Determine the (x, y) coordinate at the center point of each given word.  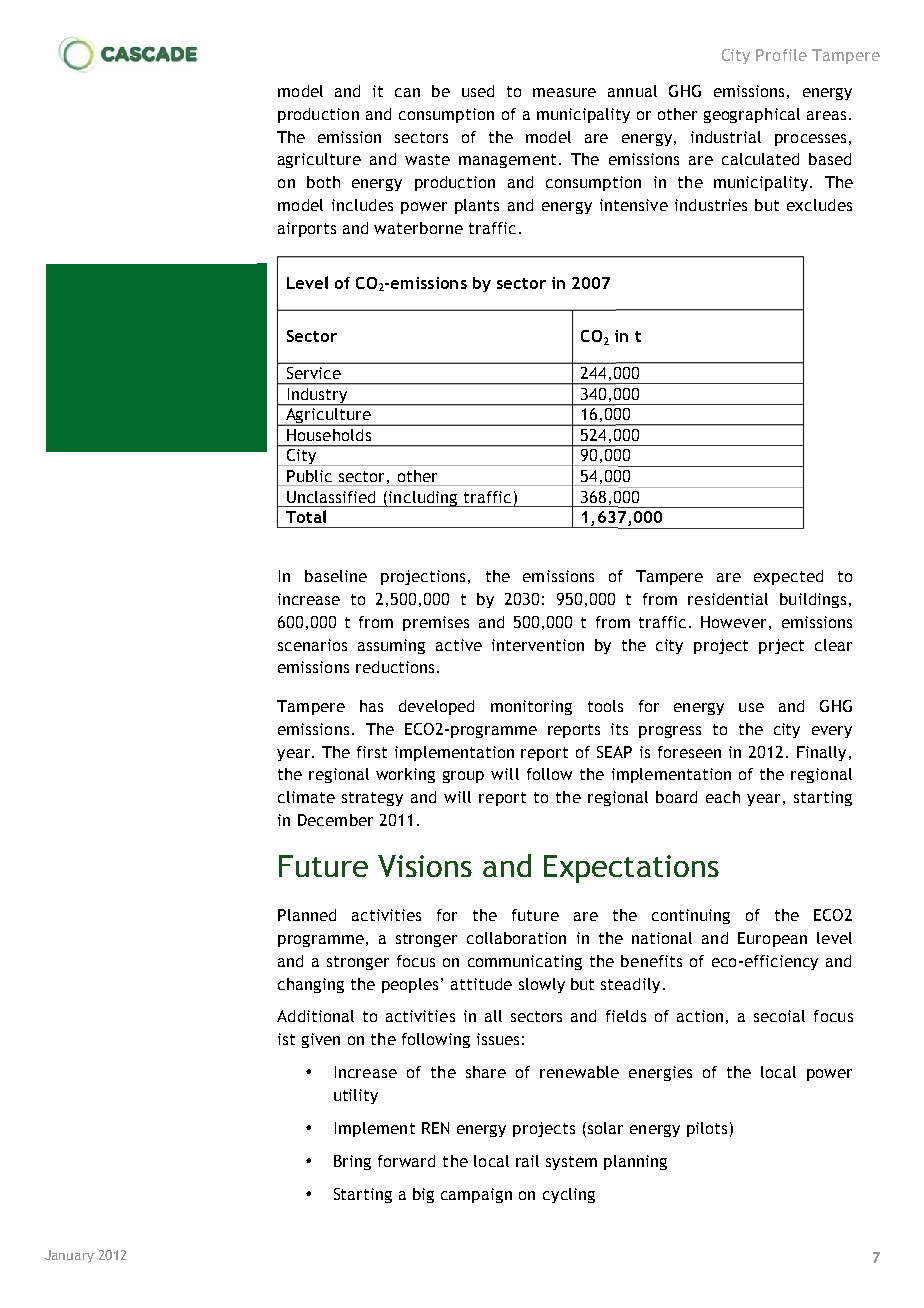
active (459, 645)
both (323, 182)
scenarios (312, 645)
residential (728, 599)
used (478, 91)
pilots (707, 1129)
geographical (752, 115)
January (69, 1256)
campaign (476, 1195)
